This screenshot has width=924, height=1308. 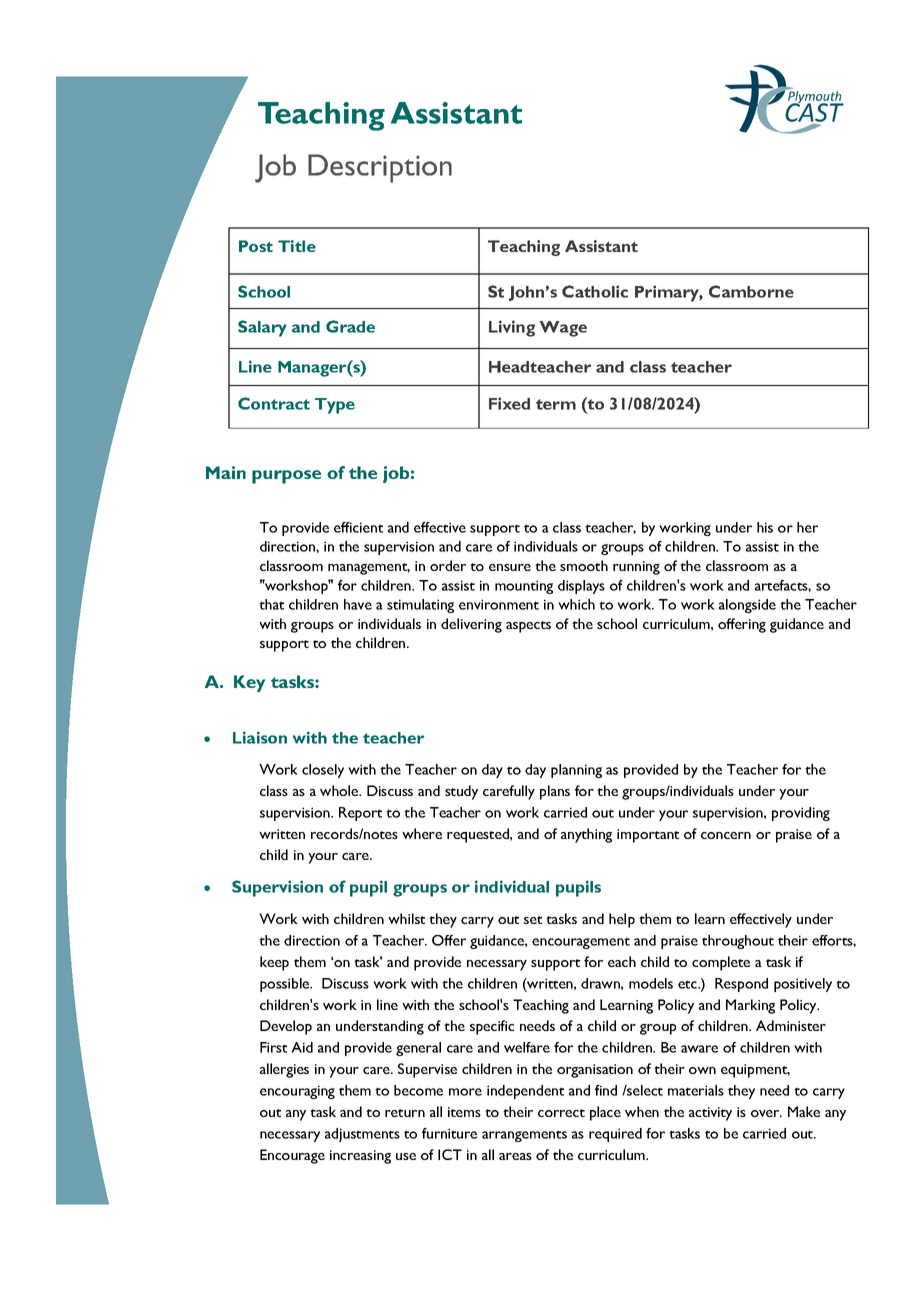 I want to click on Title, so click(x=297, y=246).
